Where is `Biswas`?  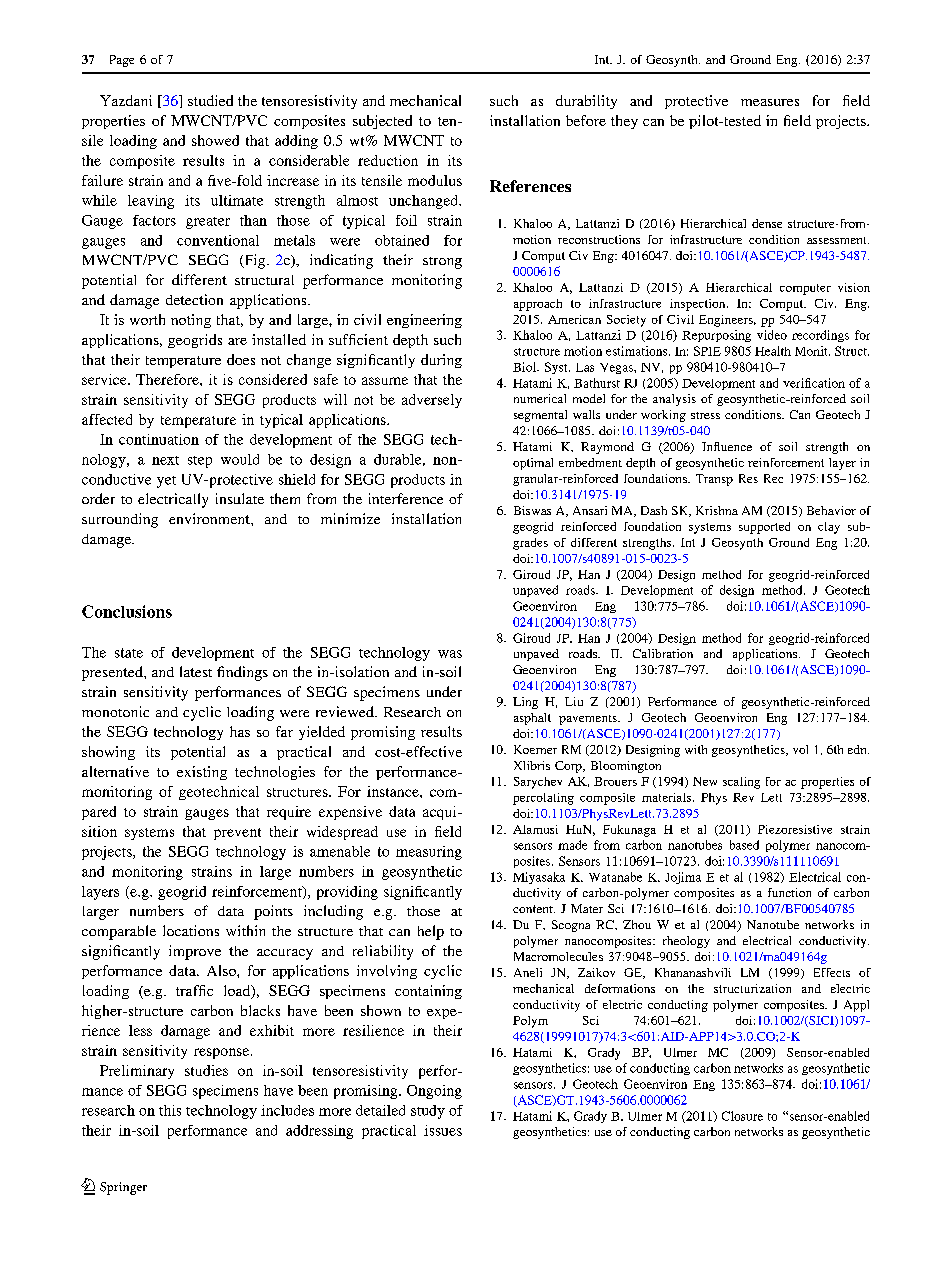
Biswas is located at coordinates (532, 510).
